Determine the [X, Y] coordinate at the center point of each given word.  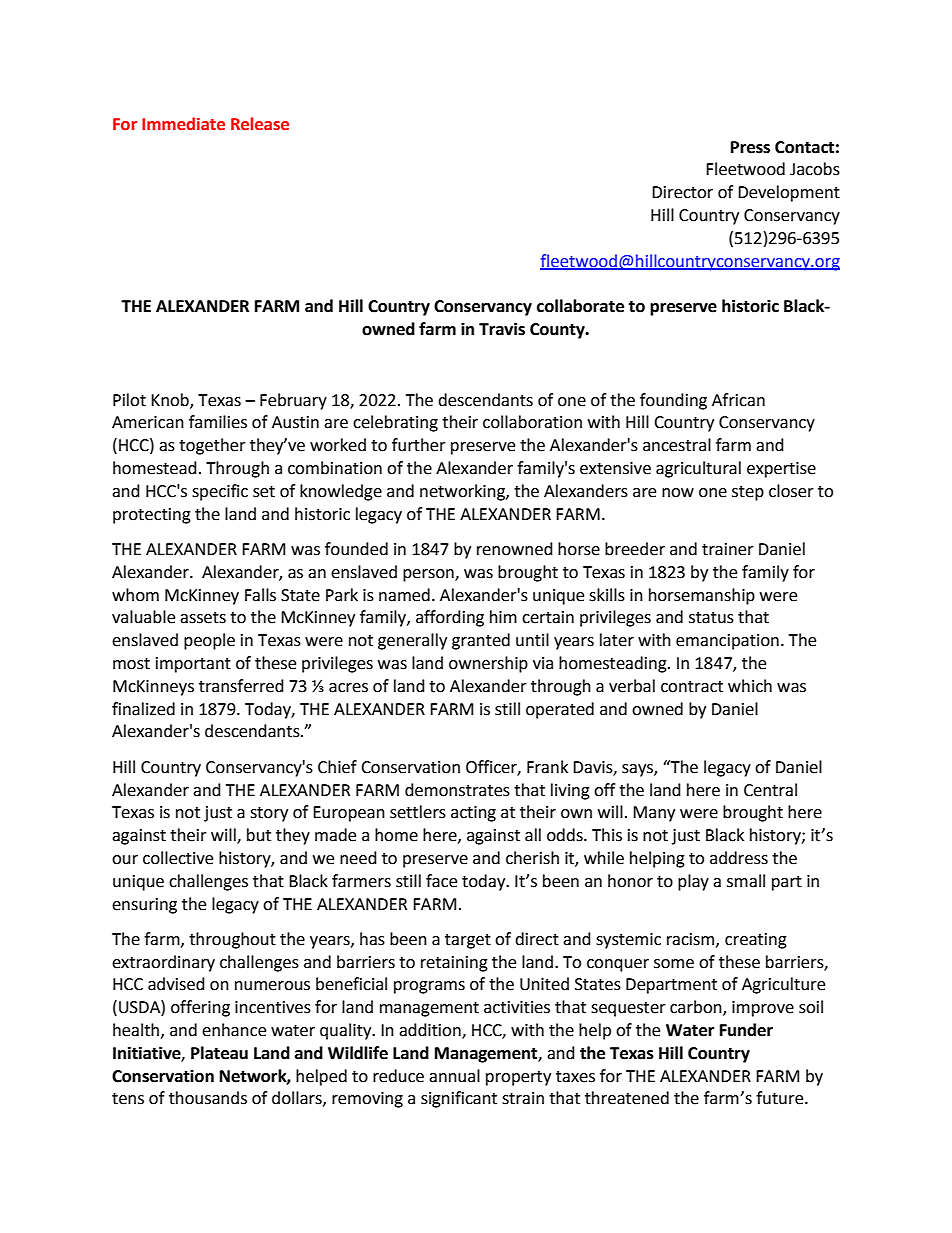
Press [750, 147]
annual [454, 1076]
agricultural [698, 469]
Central [770, 790]
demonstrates [457, 790]
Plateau [219, 1053]
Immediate [183, 124]
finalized [143, 709]
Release [260, 124]
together [212, 446]
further [419, 445]
